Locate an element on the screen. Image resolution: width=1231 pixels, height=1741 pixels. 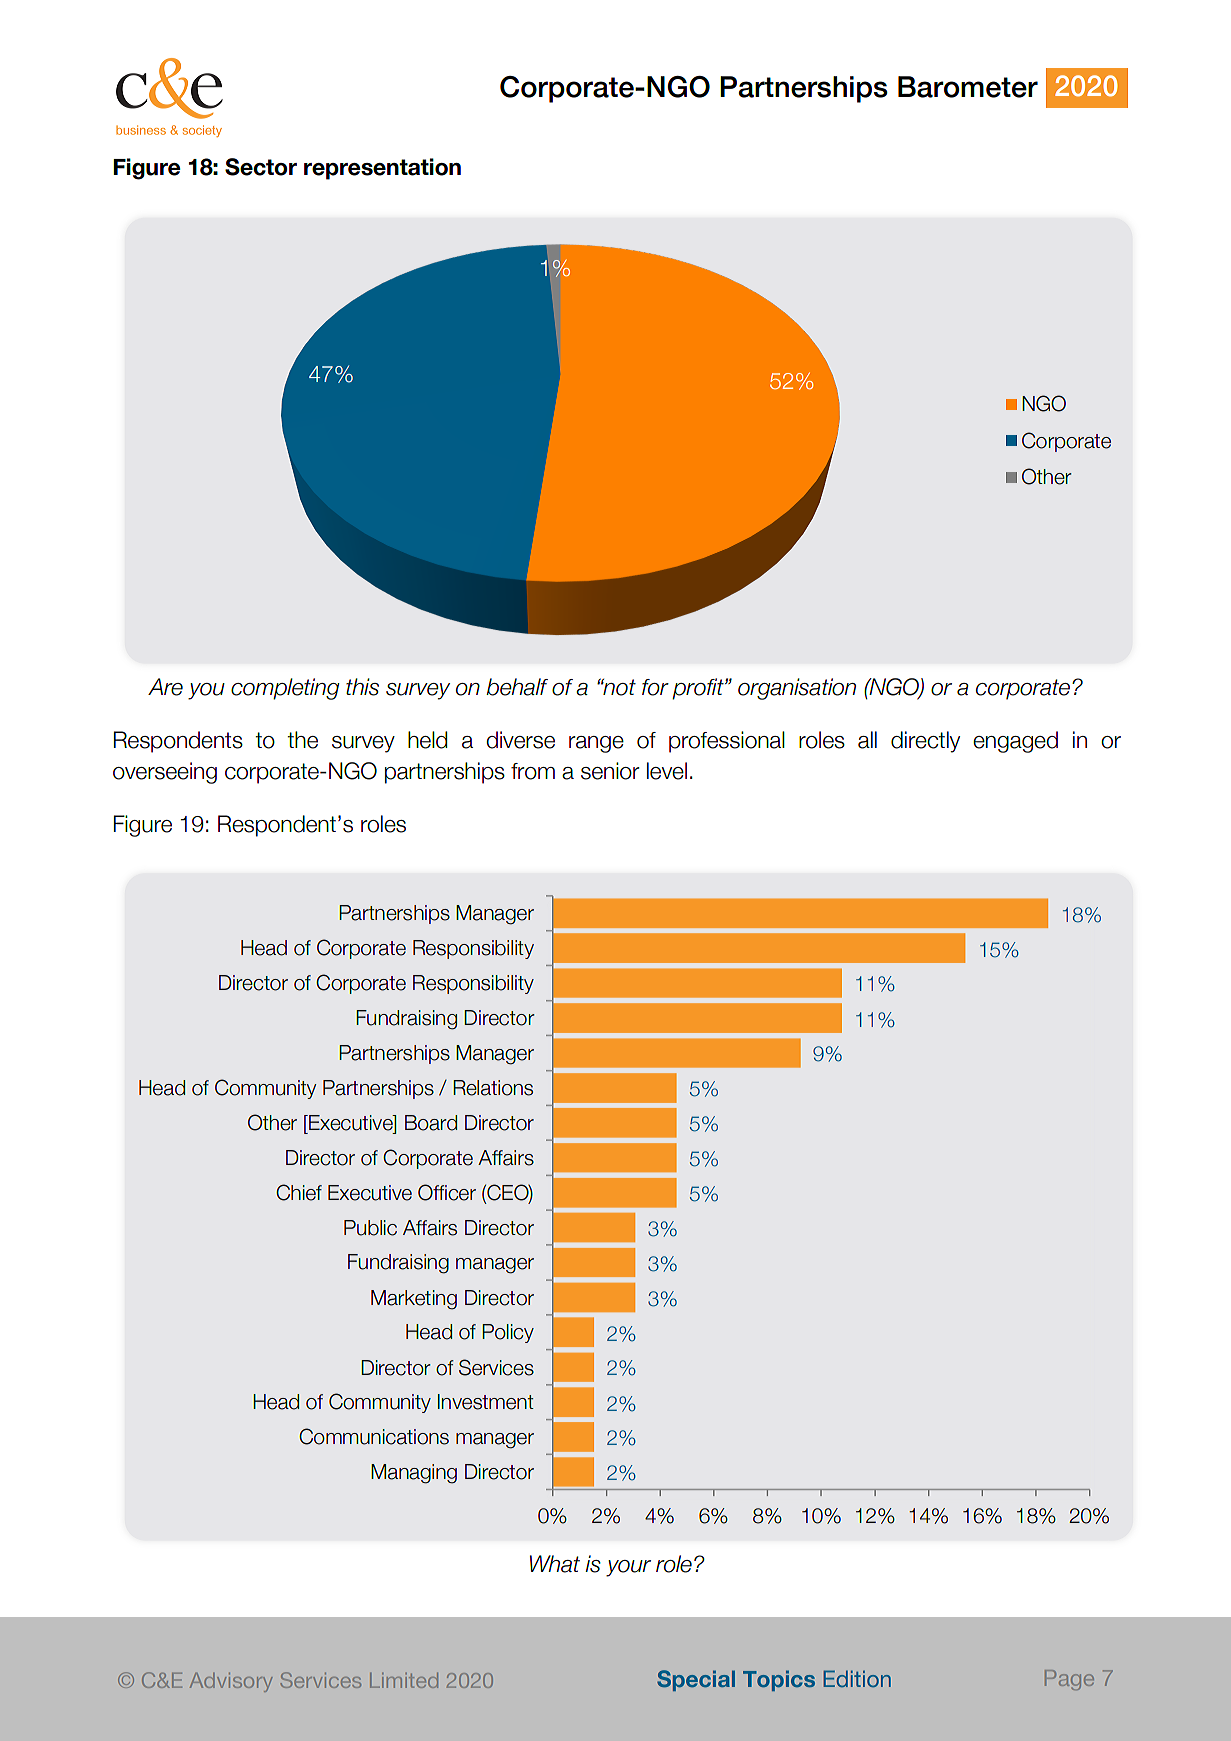
Chief is located at coordinates (299, 1192).
